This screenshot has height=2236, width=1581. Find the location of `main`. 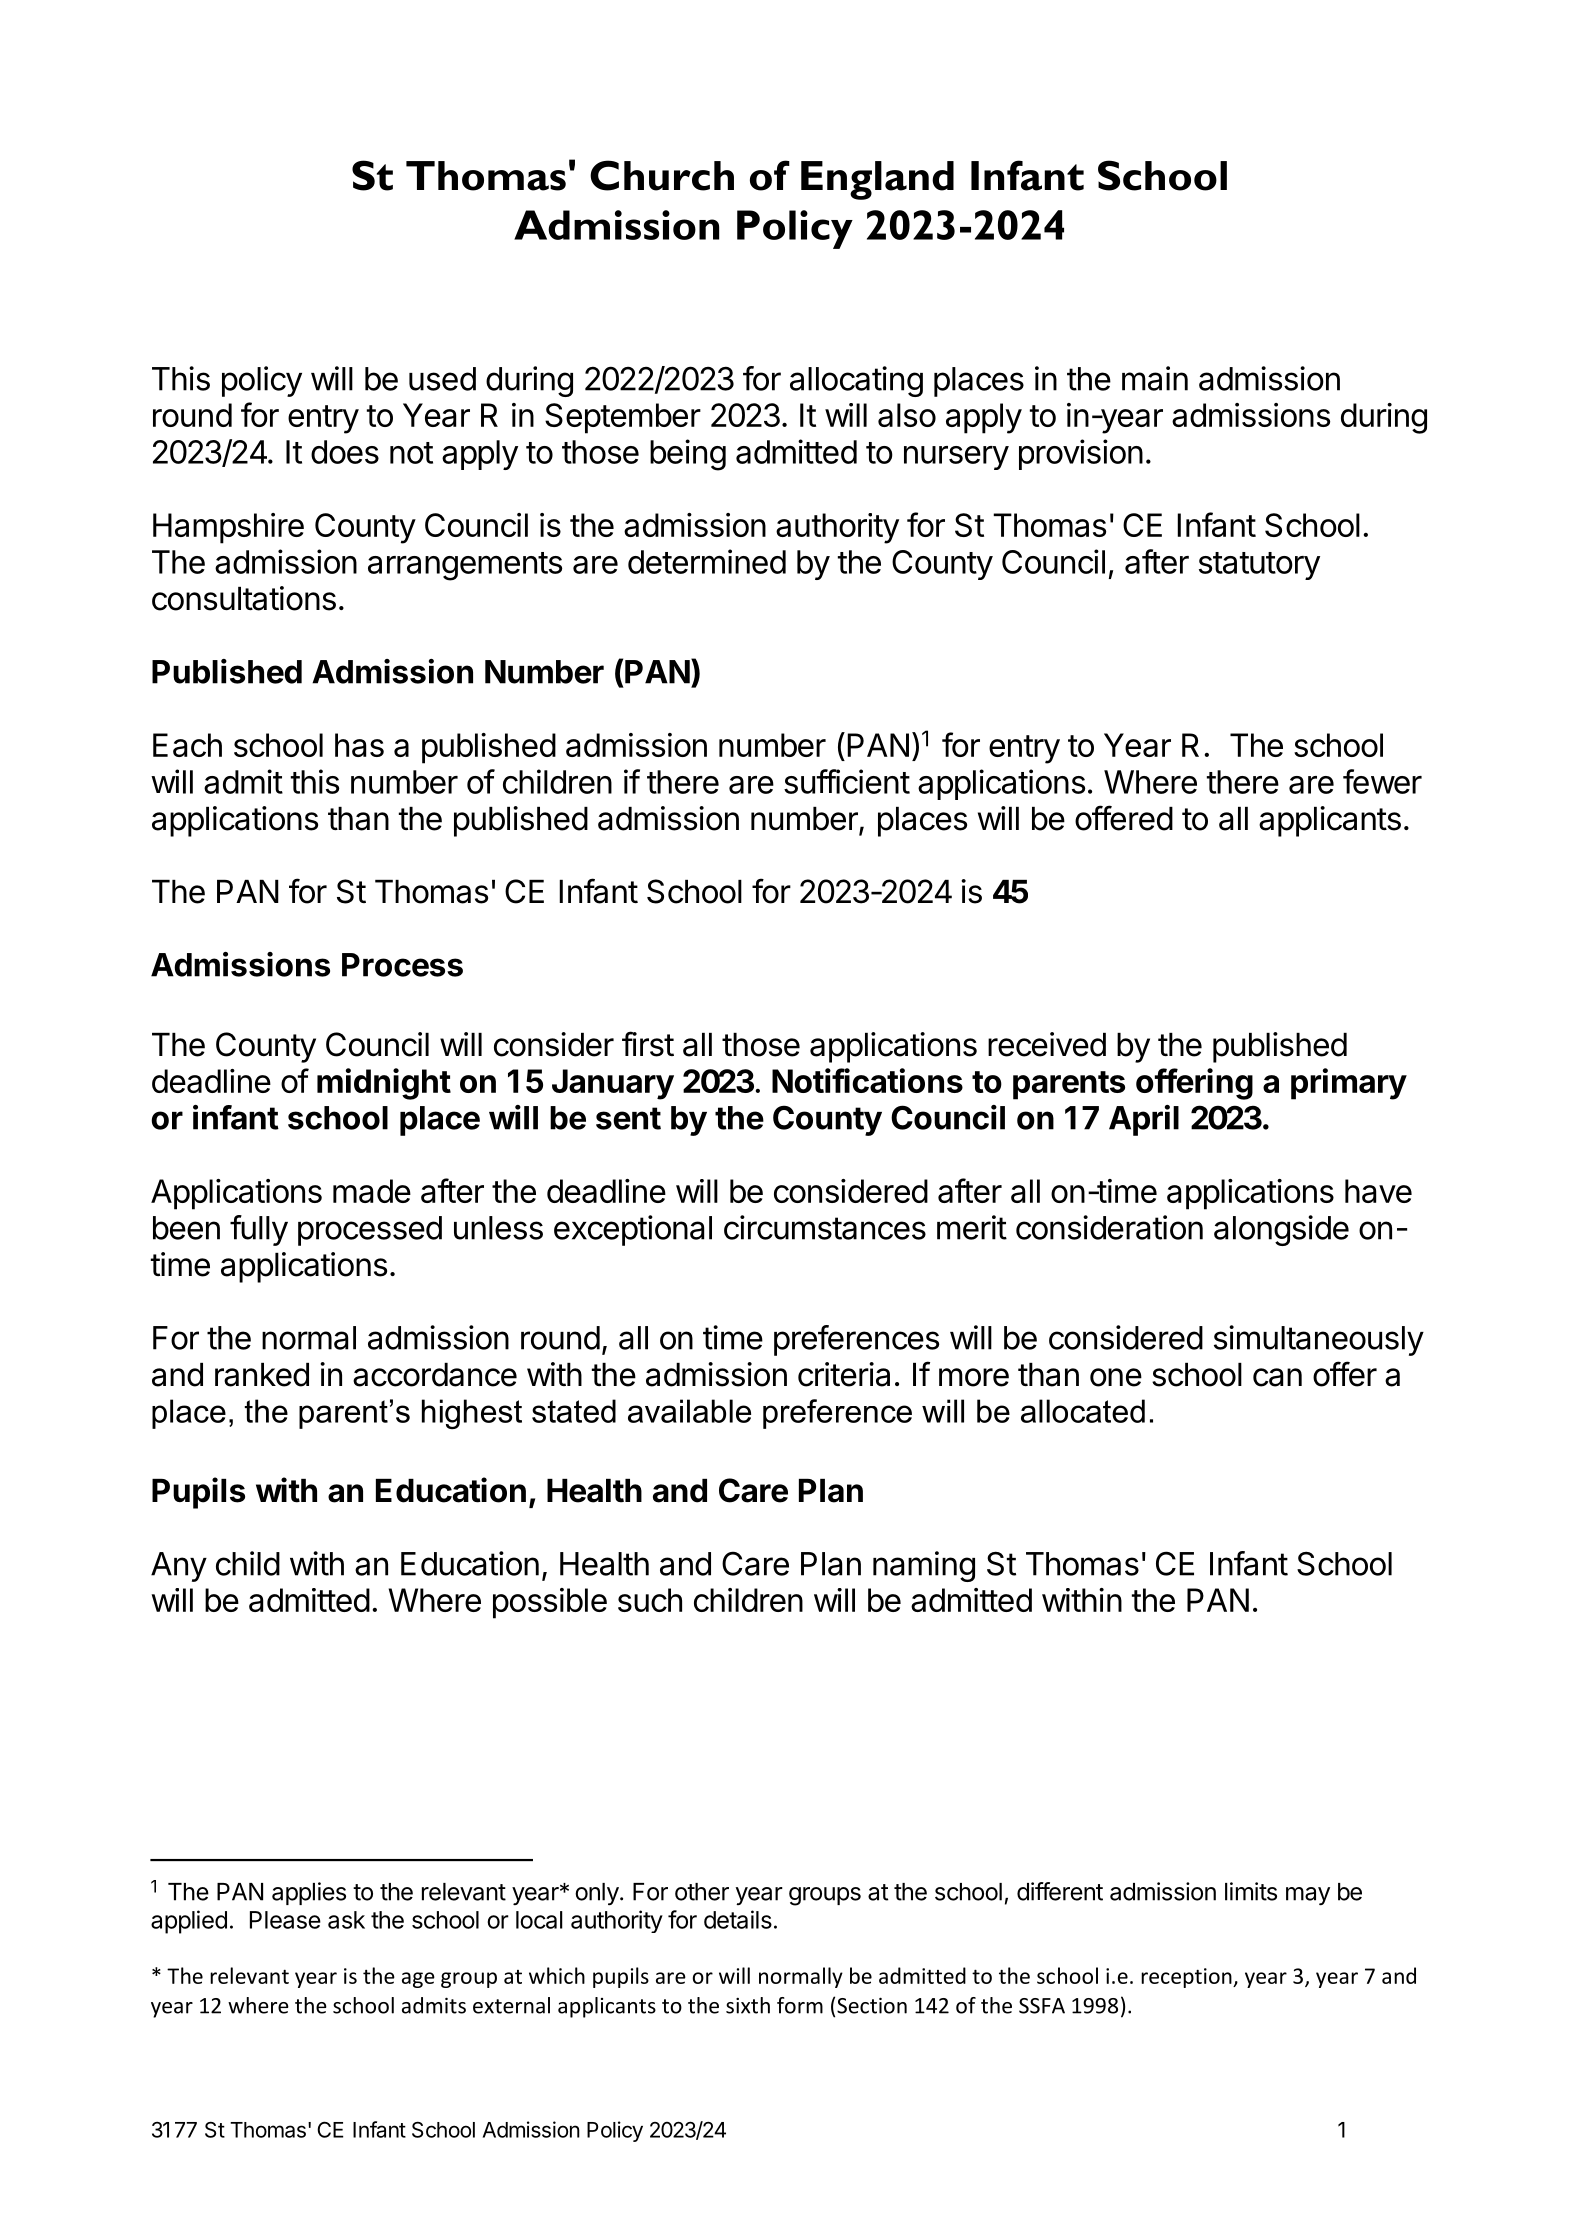

main is located at coordinates (1155, 378).
